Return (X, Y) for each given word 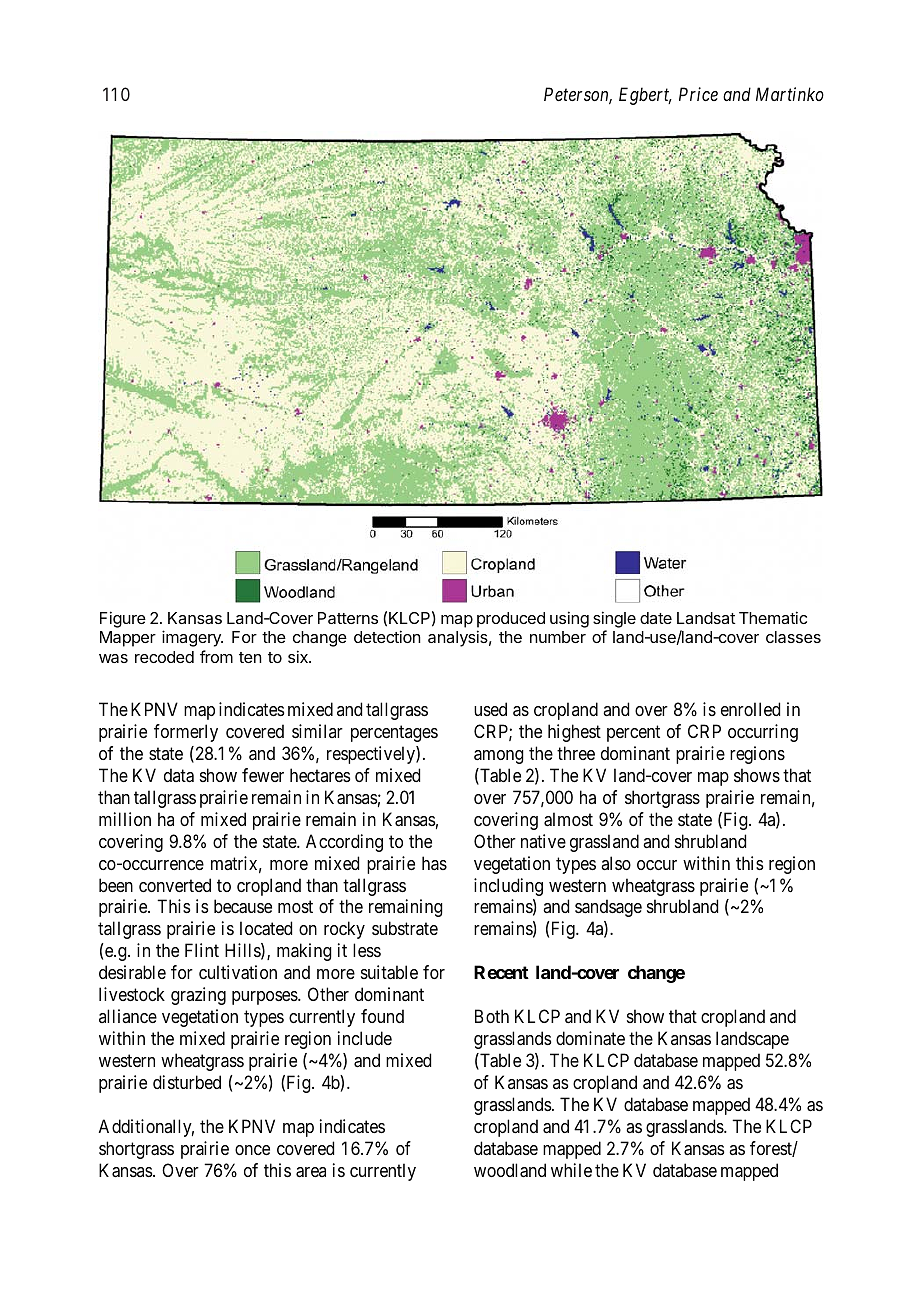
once (252, 1150)
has (434, 863)
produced (511, 620)
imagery (192, 638)
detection (387, 636)
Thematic (773, 617)
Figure (123, 619)
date (656, 618)
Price (698, 94)
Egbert (645, 96)
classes (793, 637)
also (616, 863)
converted (175, 885)
